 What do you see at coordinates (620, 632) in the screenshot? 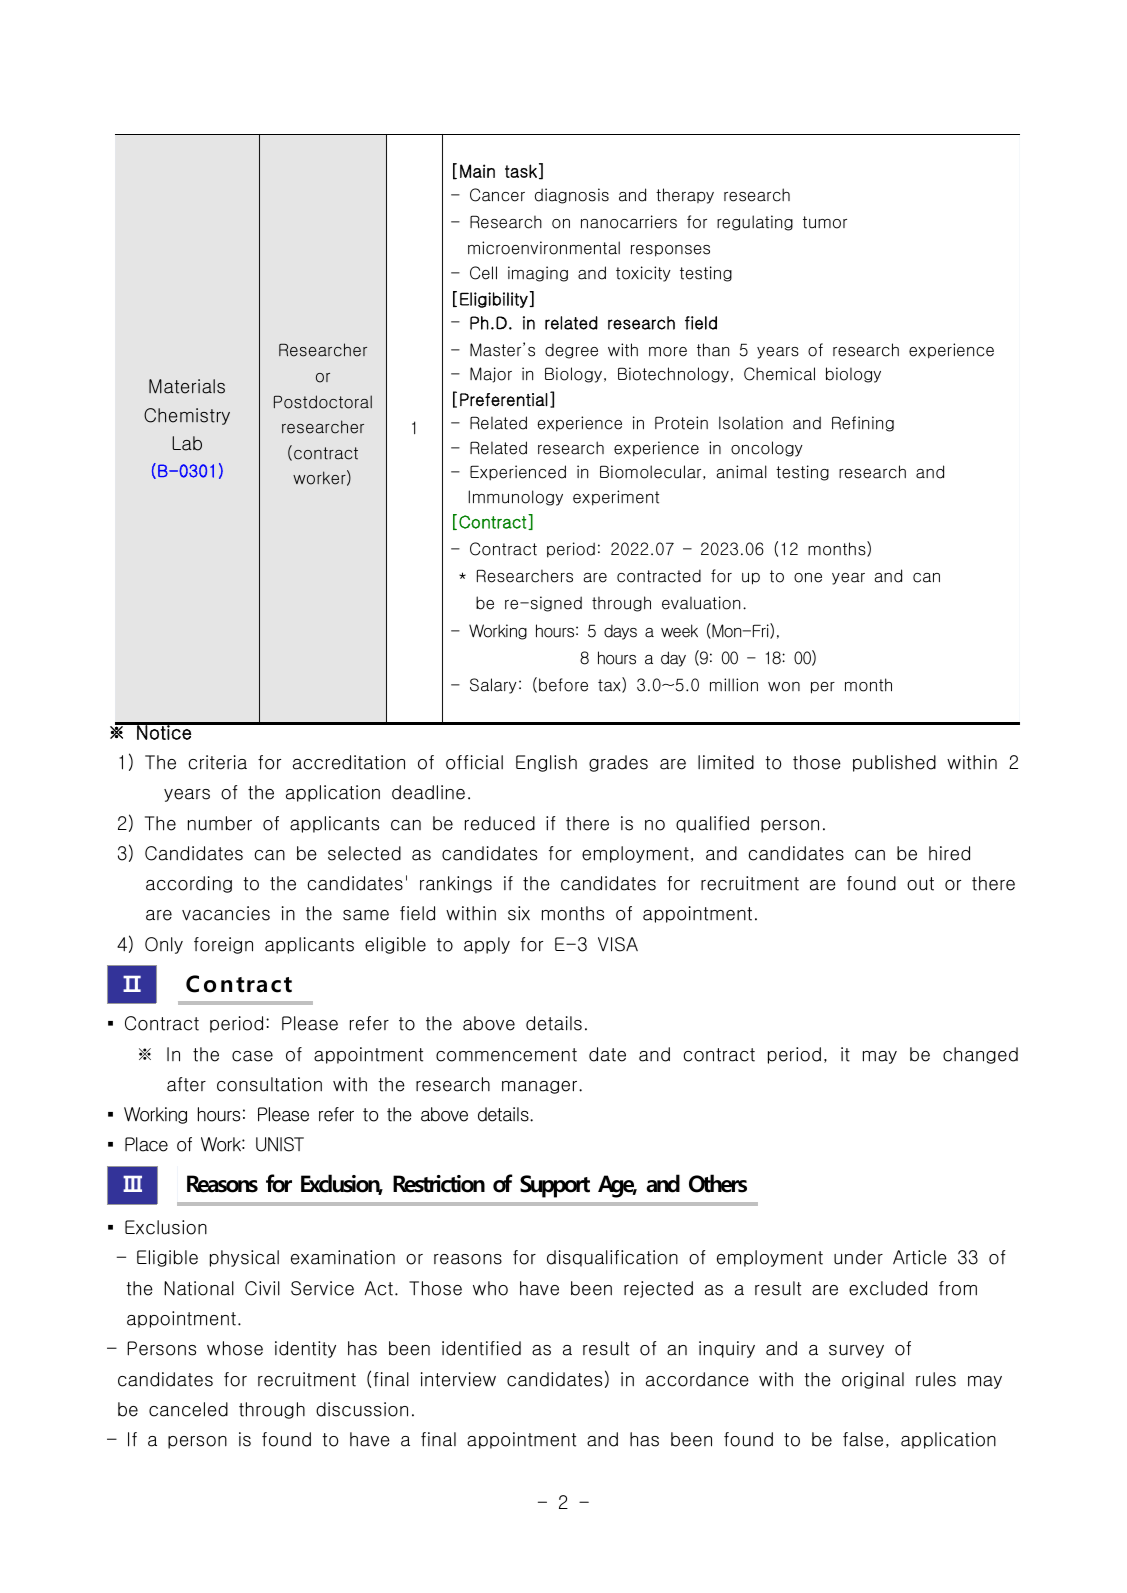
I see `days` at bounding box center [620, 632].
